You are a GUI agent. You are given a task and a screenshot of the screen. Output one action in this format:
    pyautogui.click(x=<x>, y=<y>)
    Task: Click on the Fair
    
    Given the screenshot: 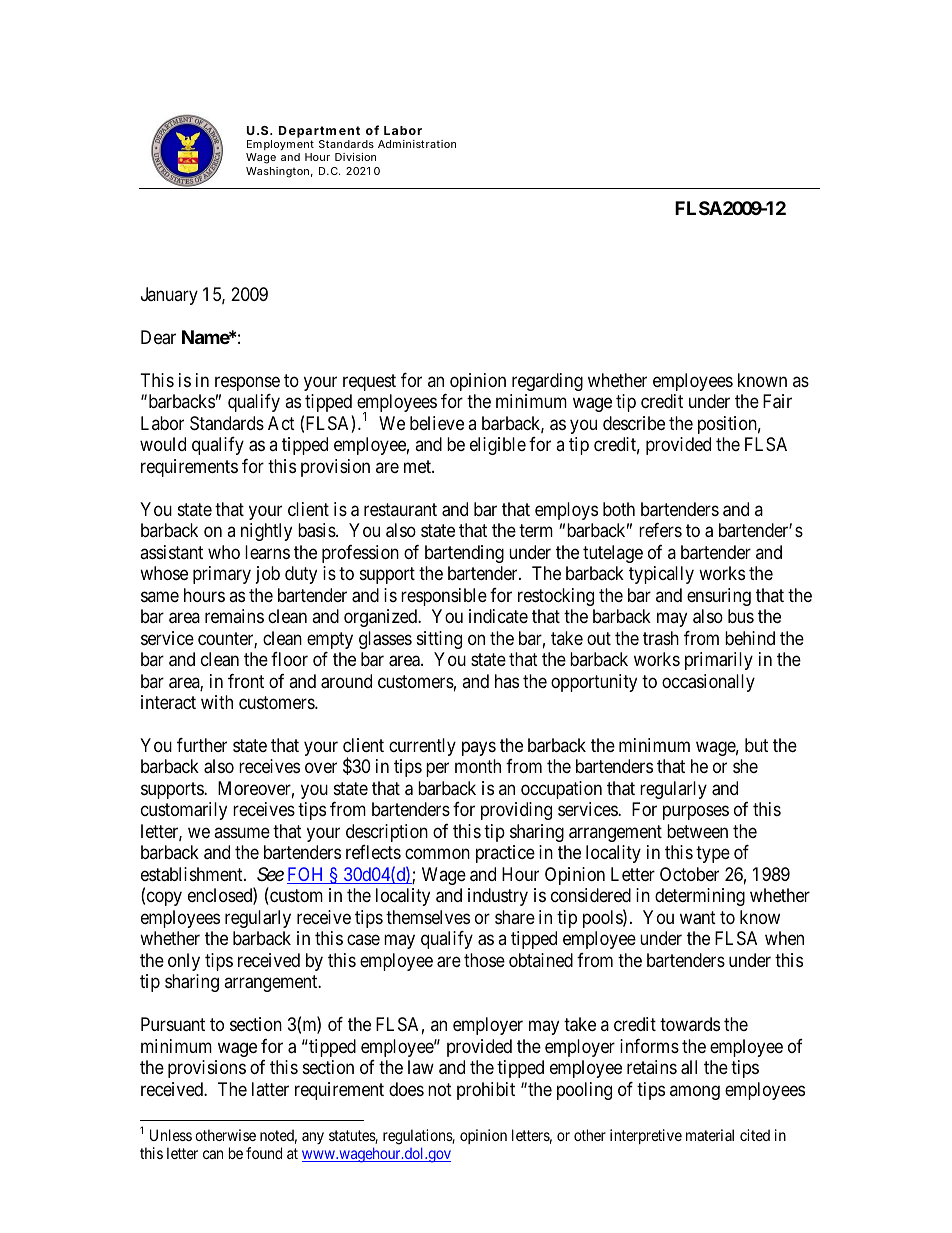 What is the action you would take?
    pyautogui.click(x=777, y=401)
